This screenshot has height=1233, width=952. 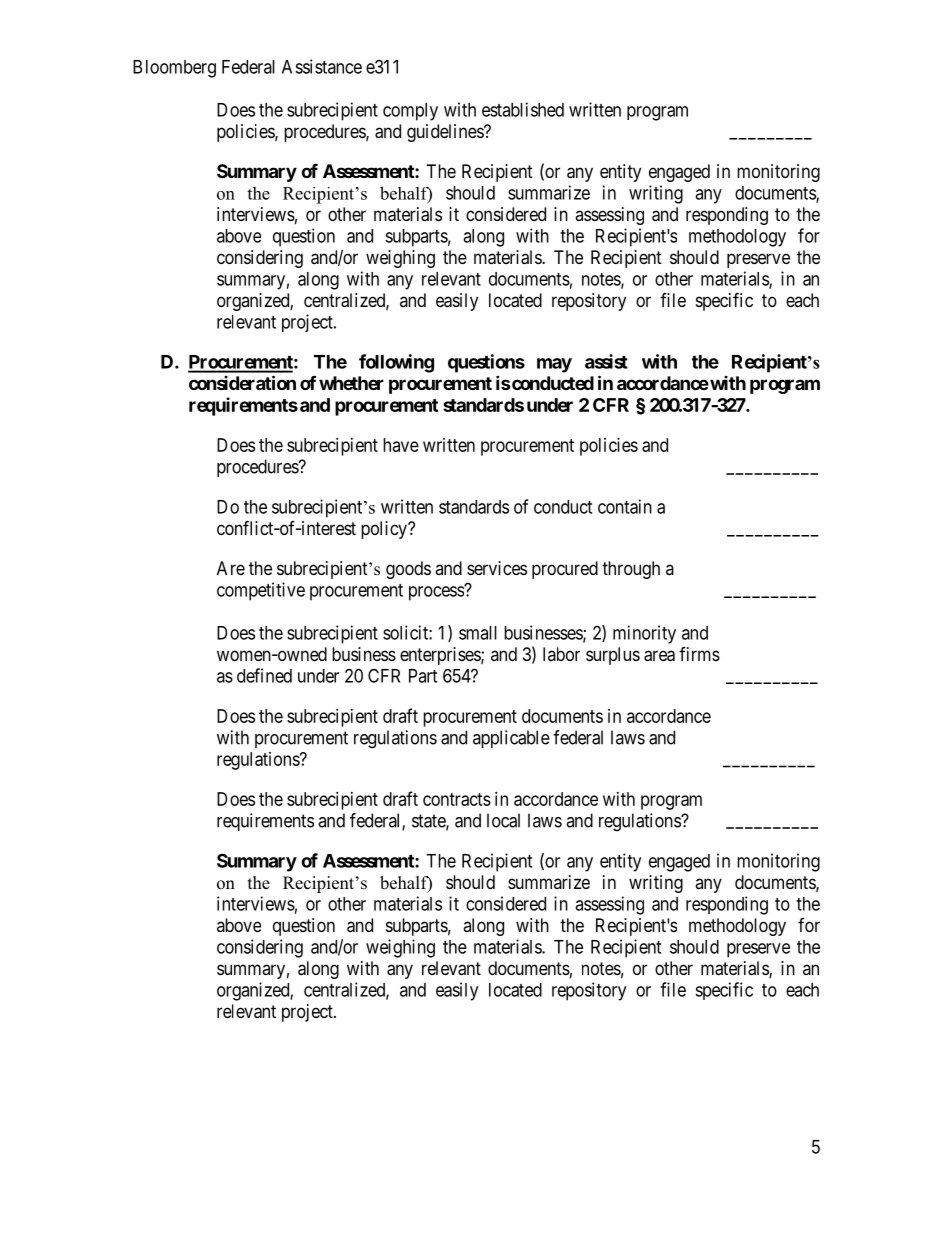 I want to click on Bloomberg, so click(x=174, y=69).
